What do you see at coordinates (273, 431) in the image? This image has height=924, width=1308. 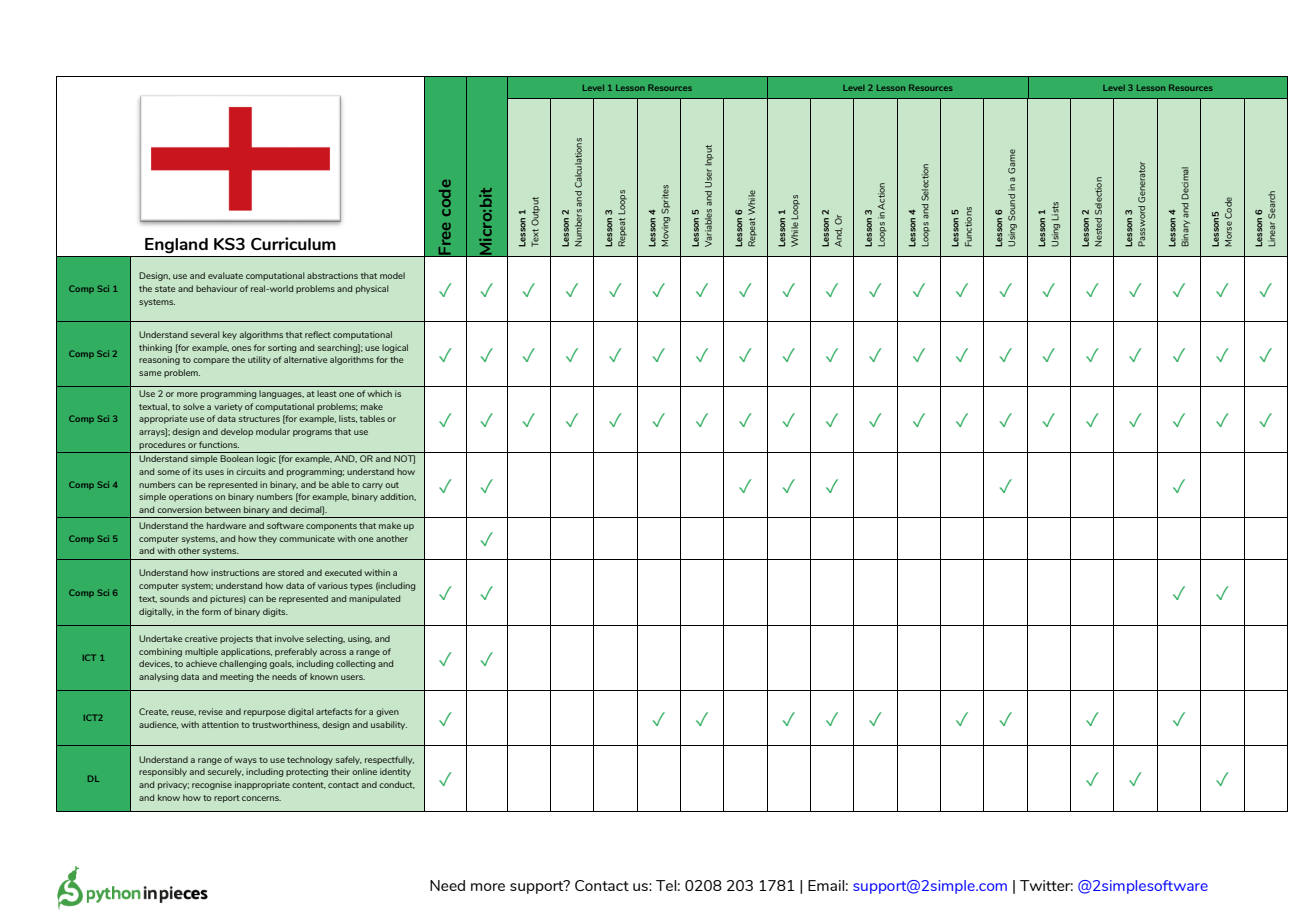 I see `modular` at bounding box center [273, 431].
